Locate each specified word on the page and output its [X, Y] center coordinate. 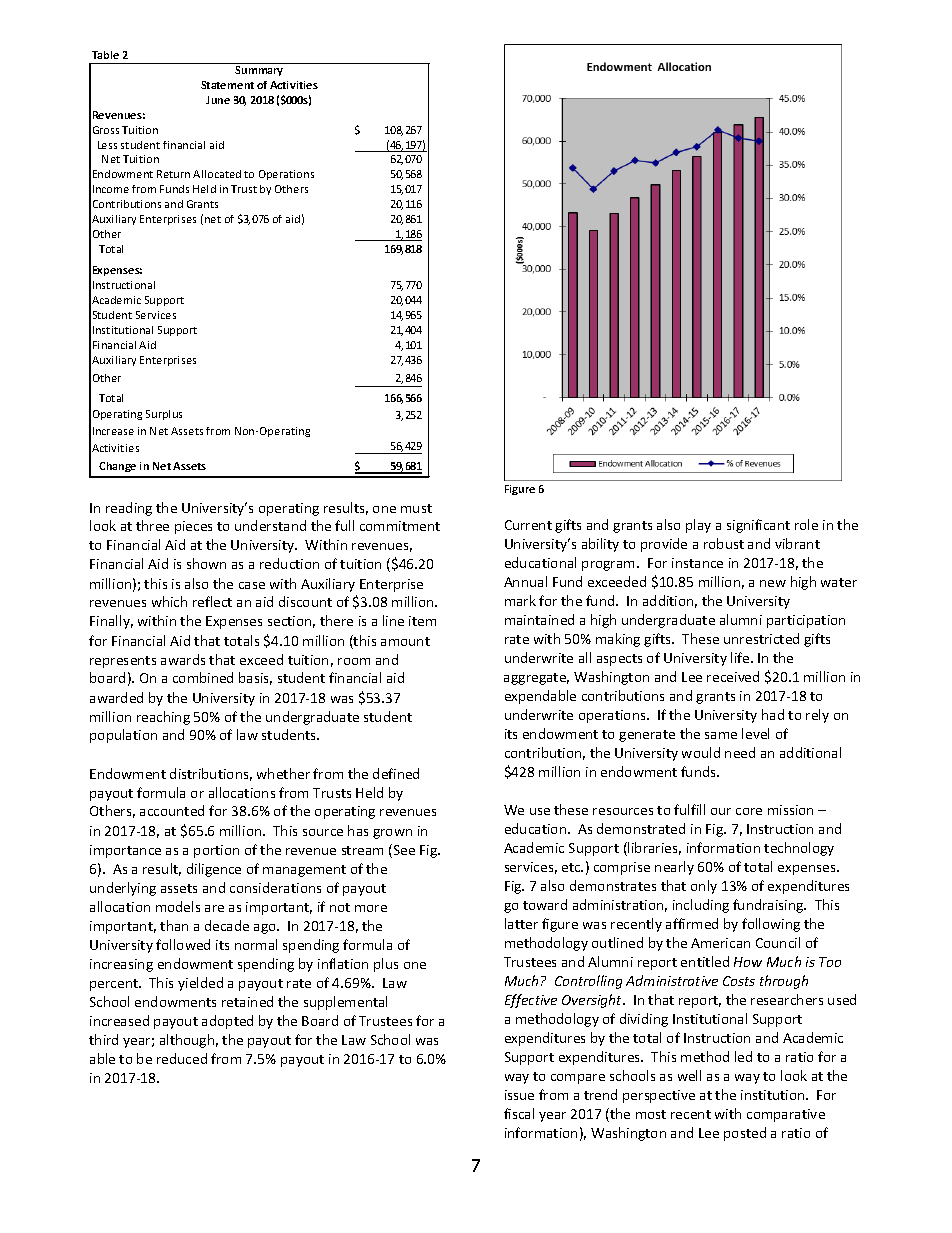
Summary [259, 71]
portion [216, 851]
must [416, 508]
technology [799, 849]
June [218, 100]
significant [758, 526]
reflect [212, 601]
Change [117, 467]
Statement [227, 85]
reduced [182, 1058]
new [773, 583]
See [404, 850]
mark [520, 600]
